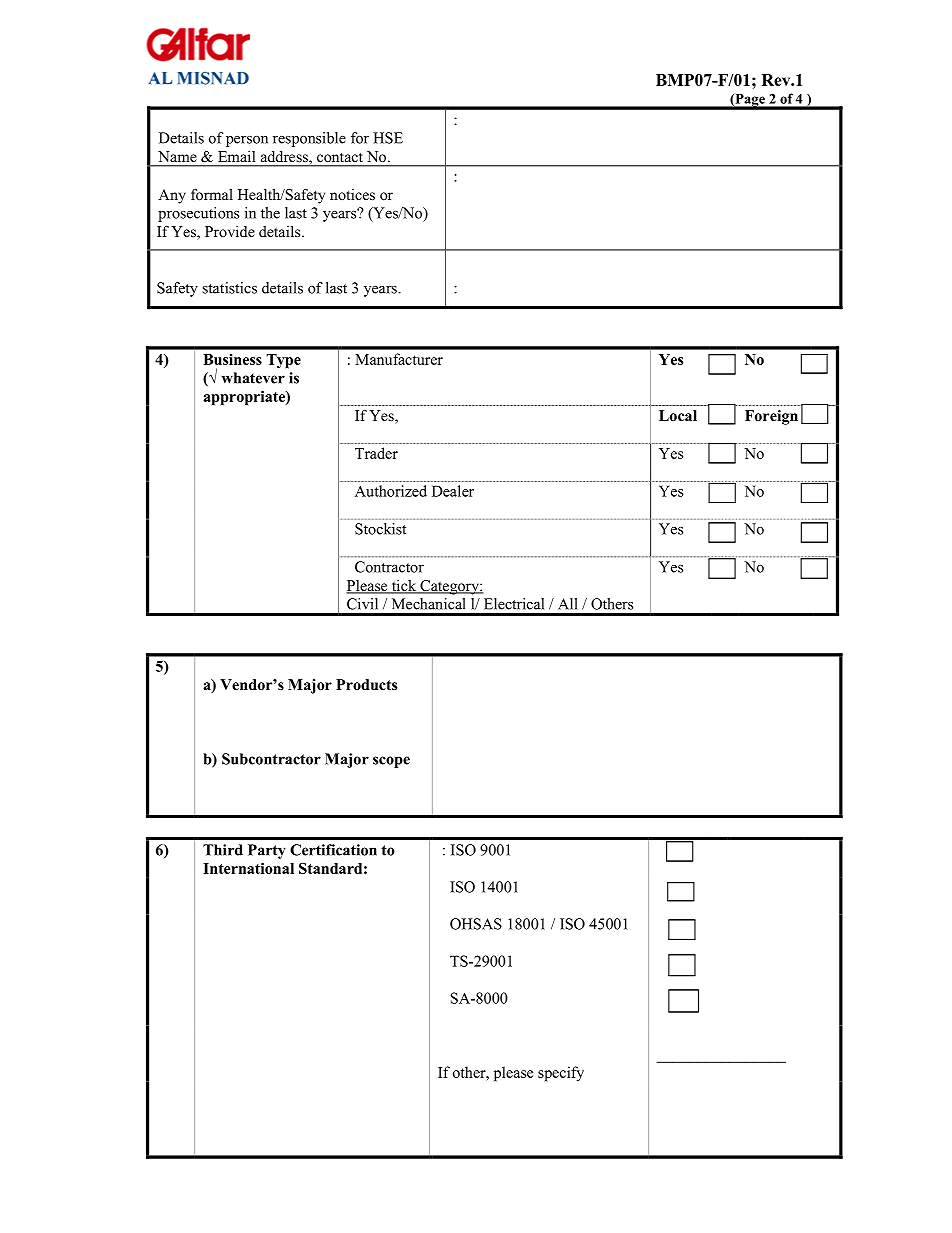  Describe the element at coordinates (388, 138) in the screenshot. I see `HSE` at that location.
